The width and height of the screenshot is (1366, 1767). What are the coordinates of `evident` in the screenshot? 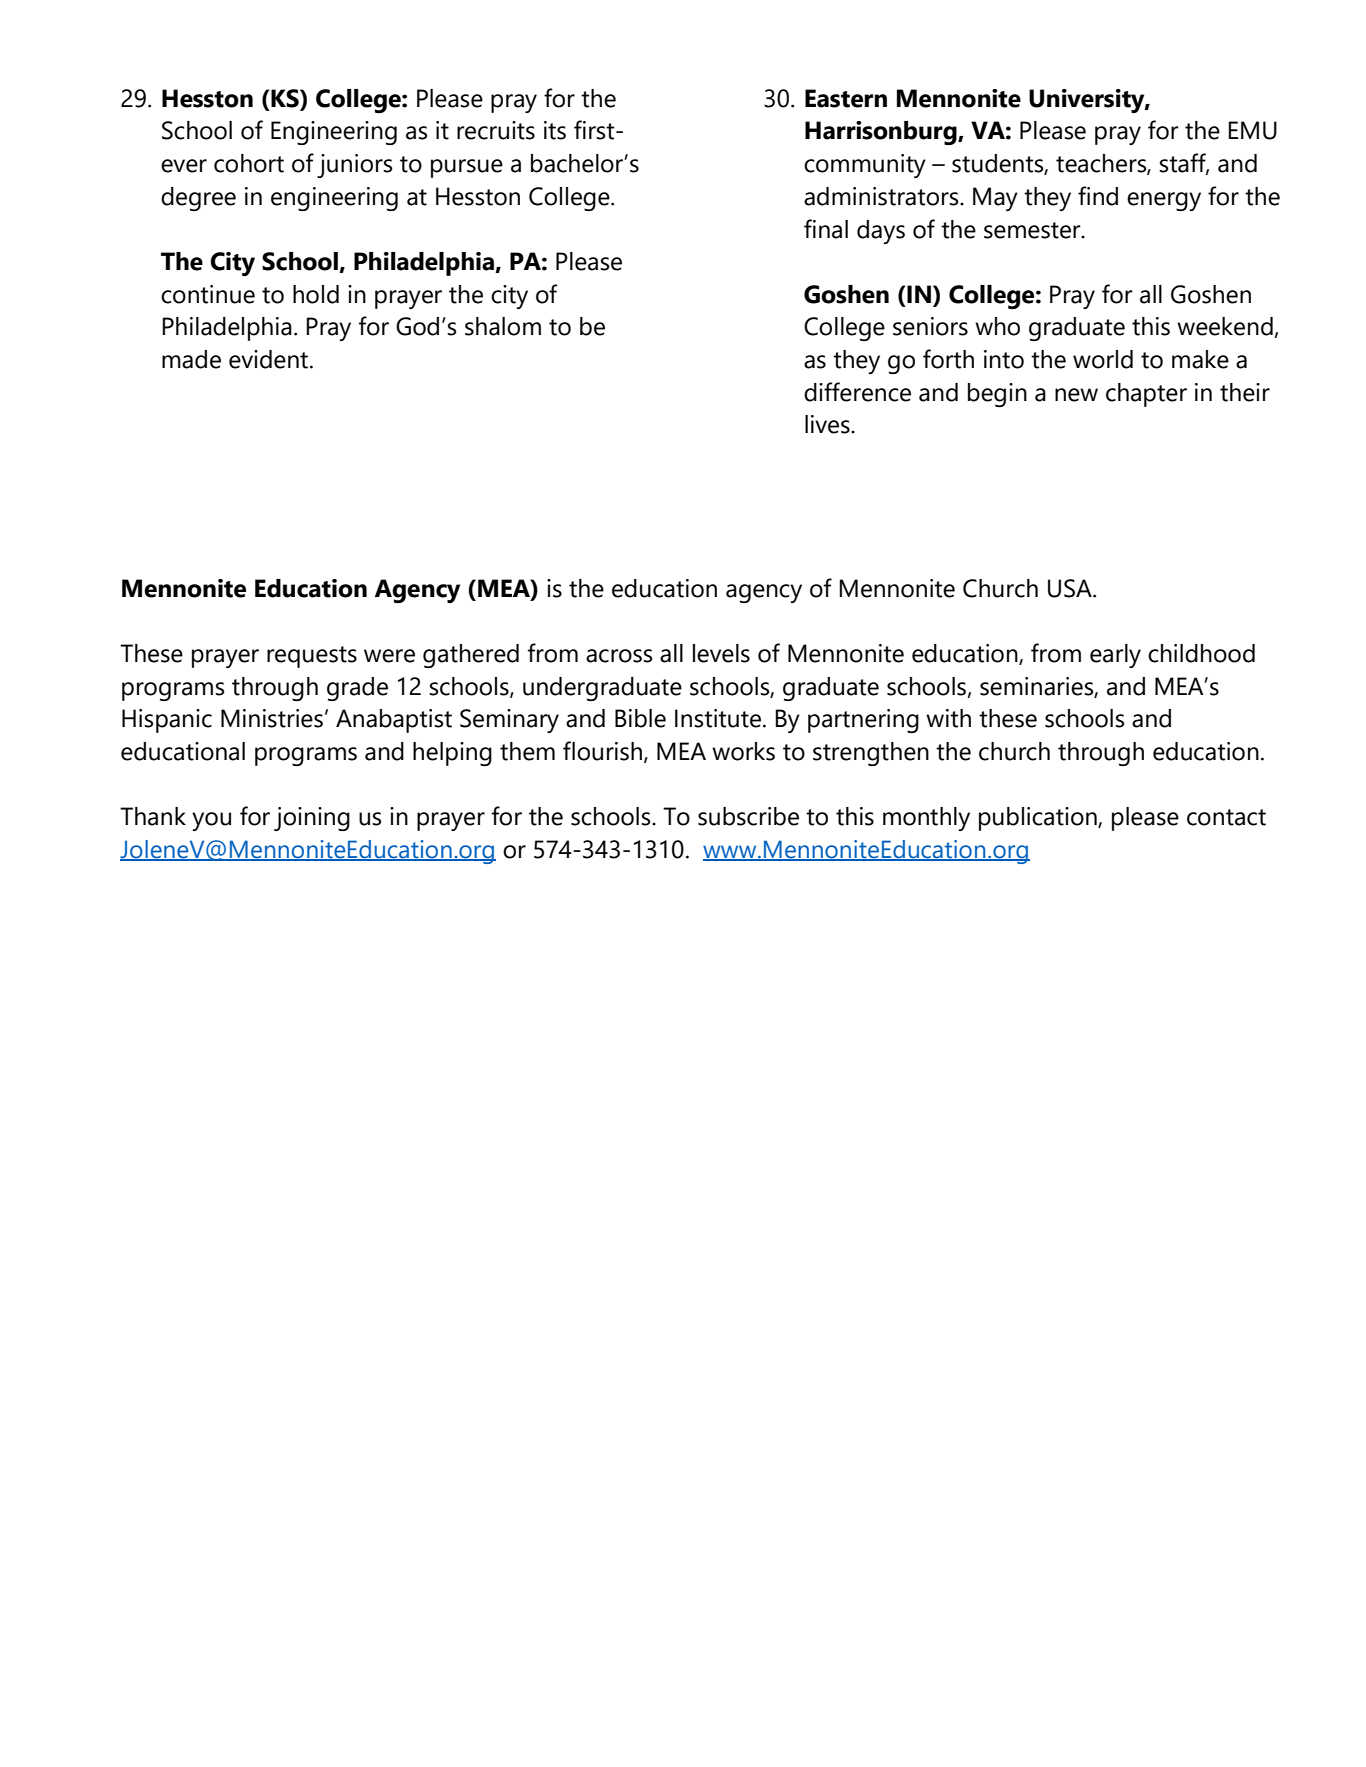 It's located at (270, 359).
